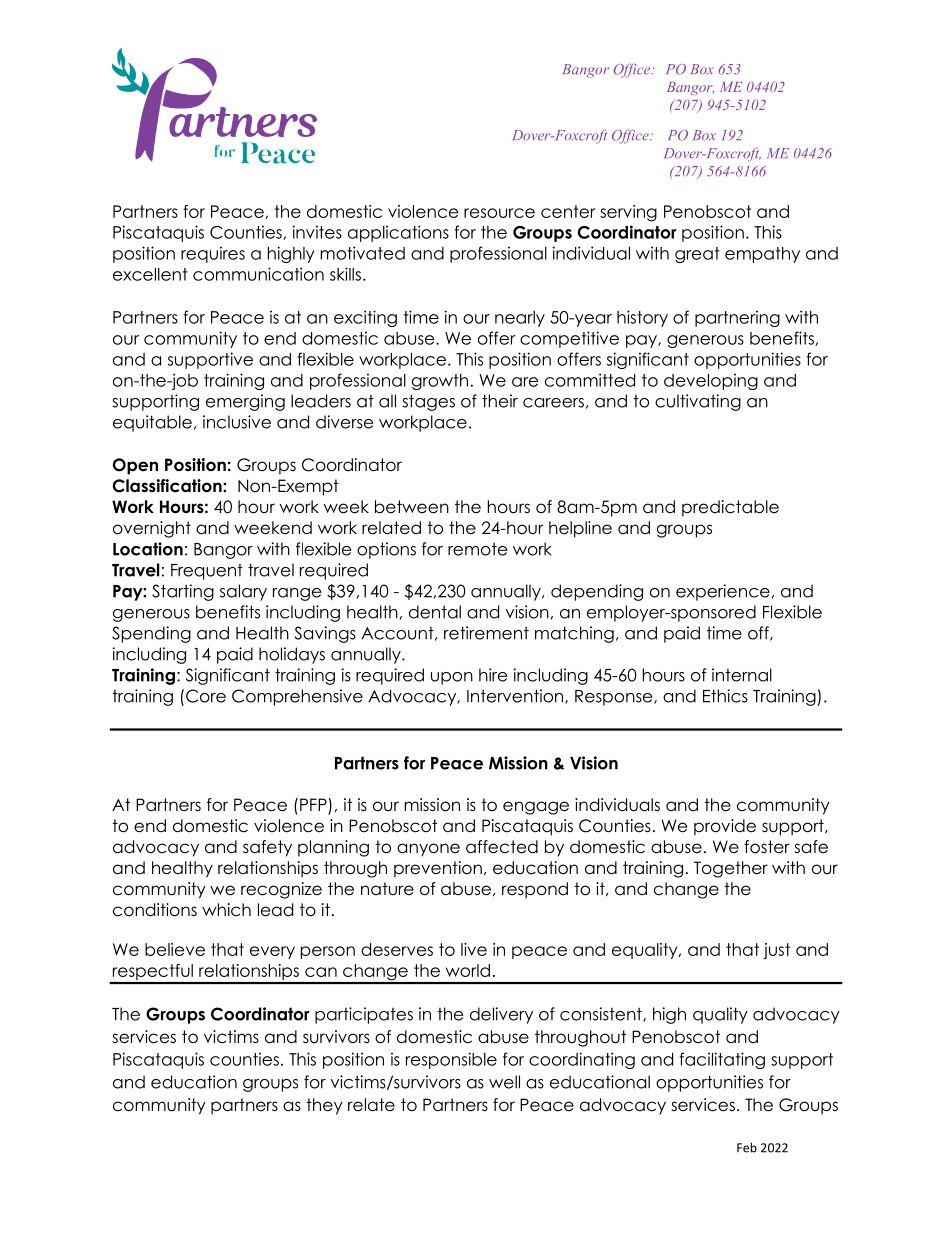 The image size is (952, 1233). What do you see at coordinates (324, 1106) in the document?
I see `they` at bounding box center [324, 1106].
